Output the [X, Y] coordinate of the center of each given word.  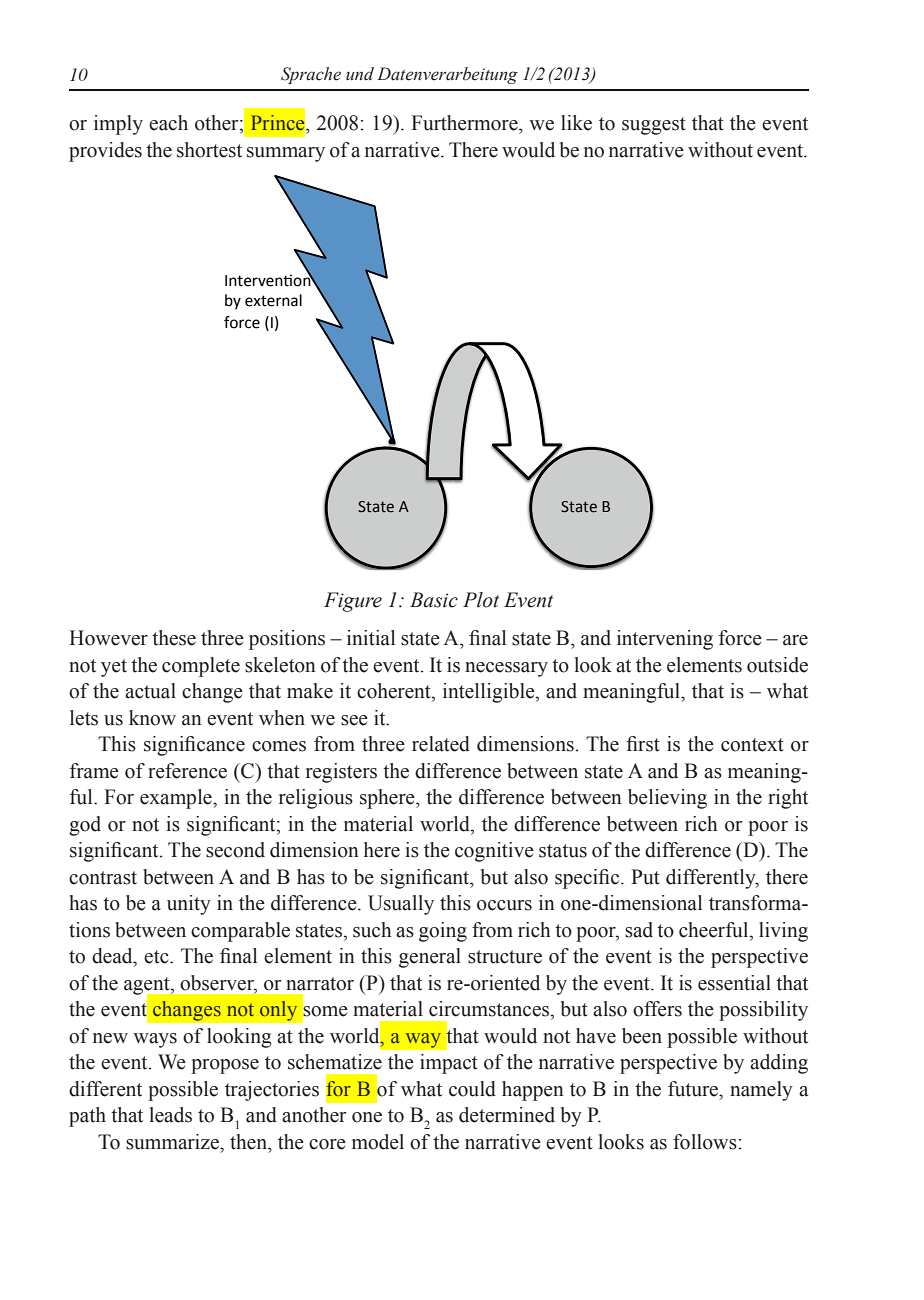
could [472, 1089]
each [168, 123]
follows [705, 1142]
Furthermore [465, 123]
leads [171, 1115]
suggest [654, 126]
